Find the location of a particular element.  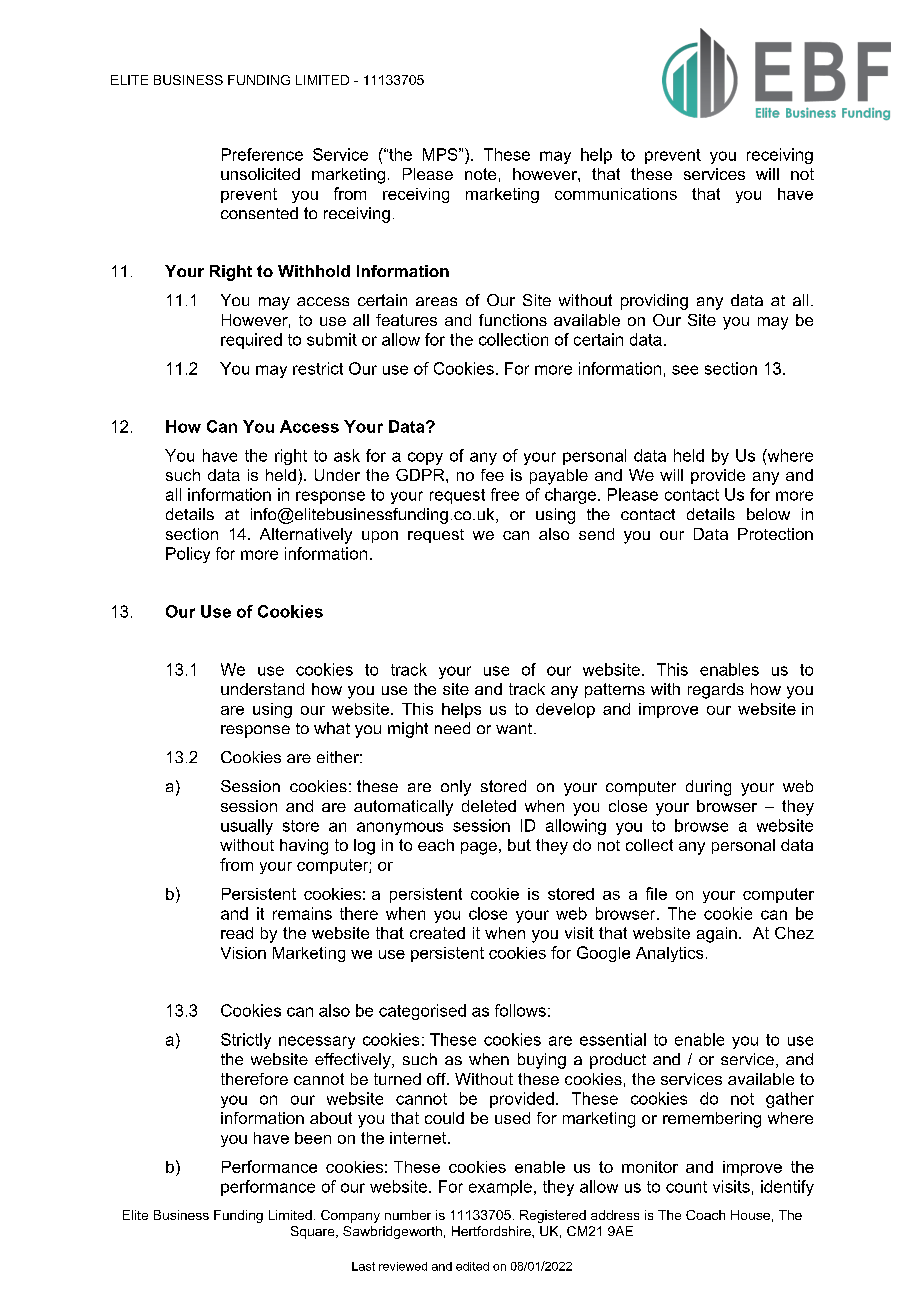

fee is located at coordinates (492, 475).
